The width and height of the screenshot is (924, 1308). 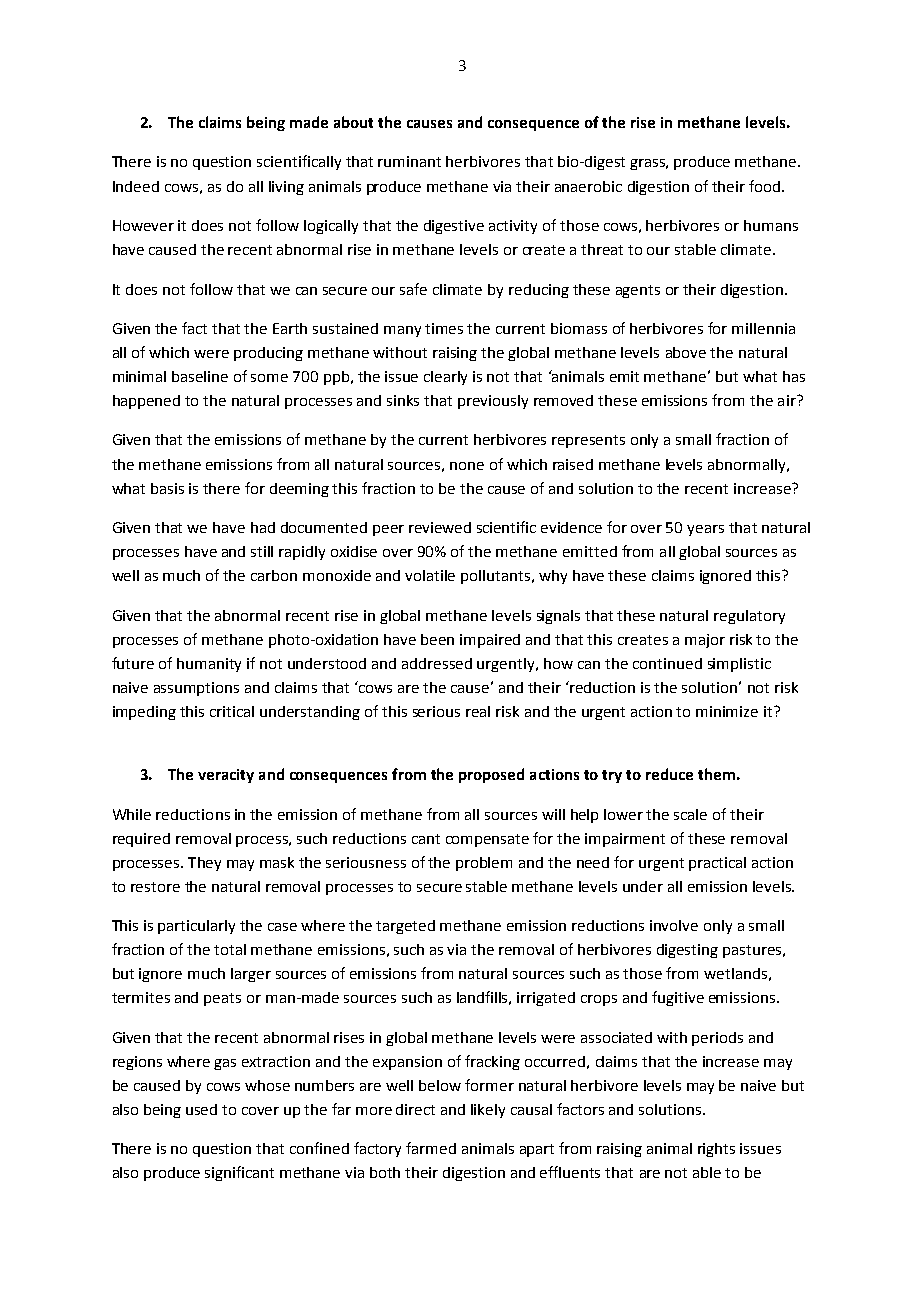 What do you see at coordinates (200, 376) in the screenshot?
I see `baseline` at bounding box center [200, 376].
